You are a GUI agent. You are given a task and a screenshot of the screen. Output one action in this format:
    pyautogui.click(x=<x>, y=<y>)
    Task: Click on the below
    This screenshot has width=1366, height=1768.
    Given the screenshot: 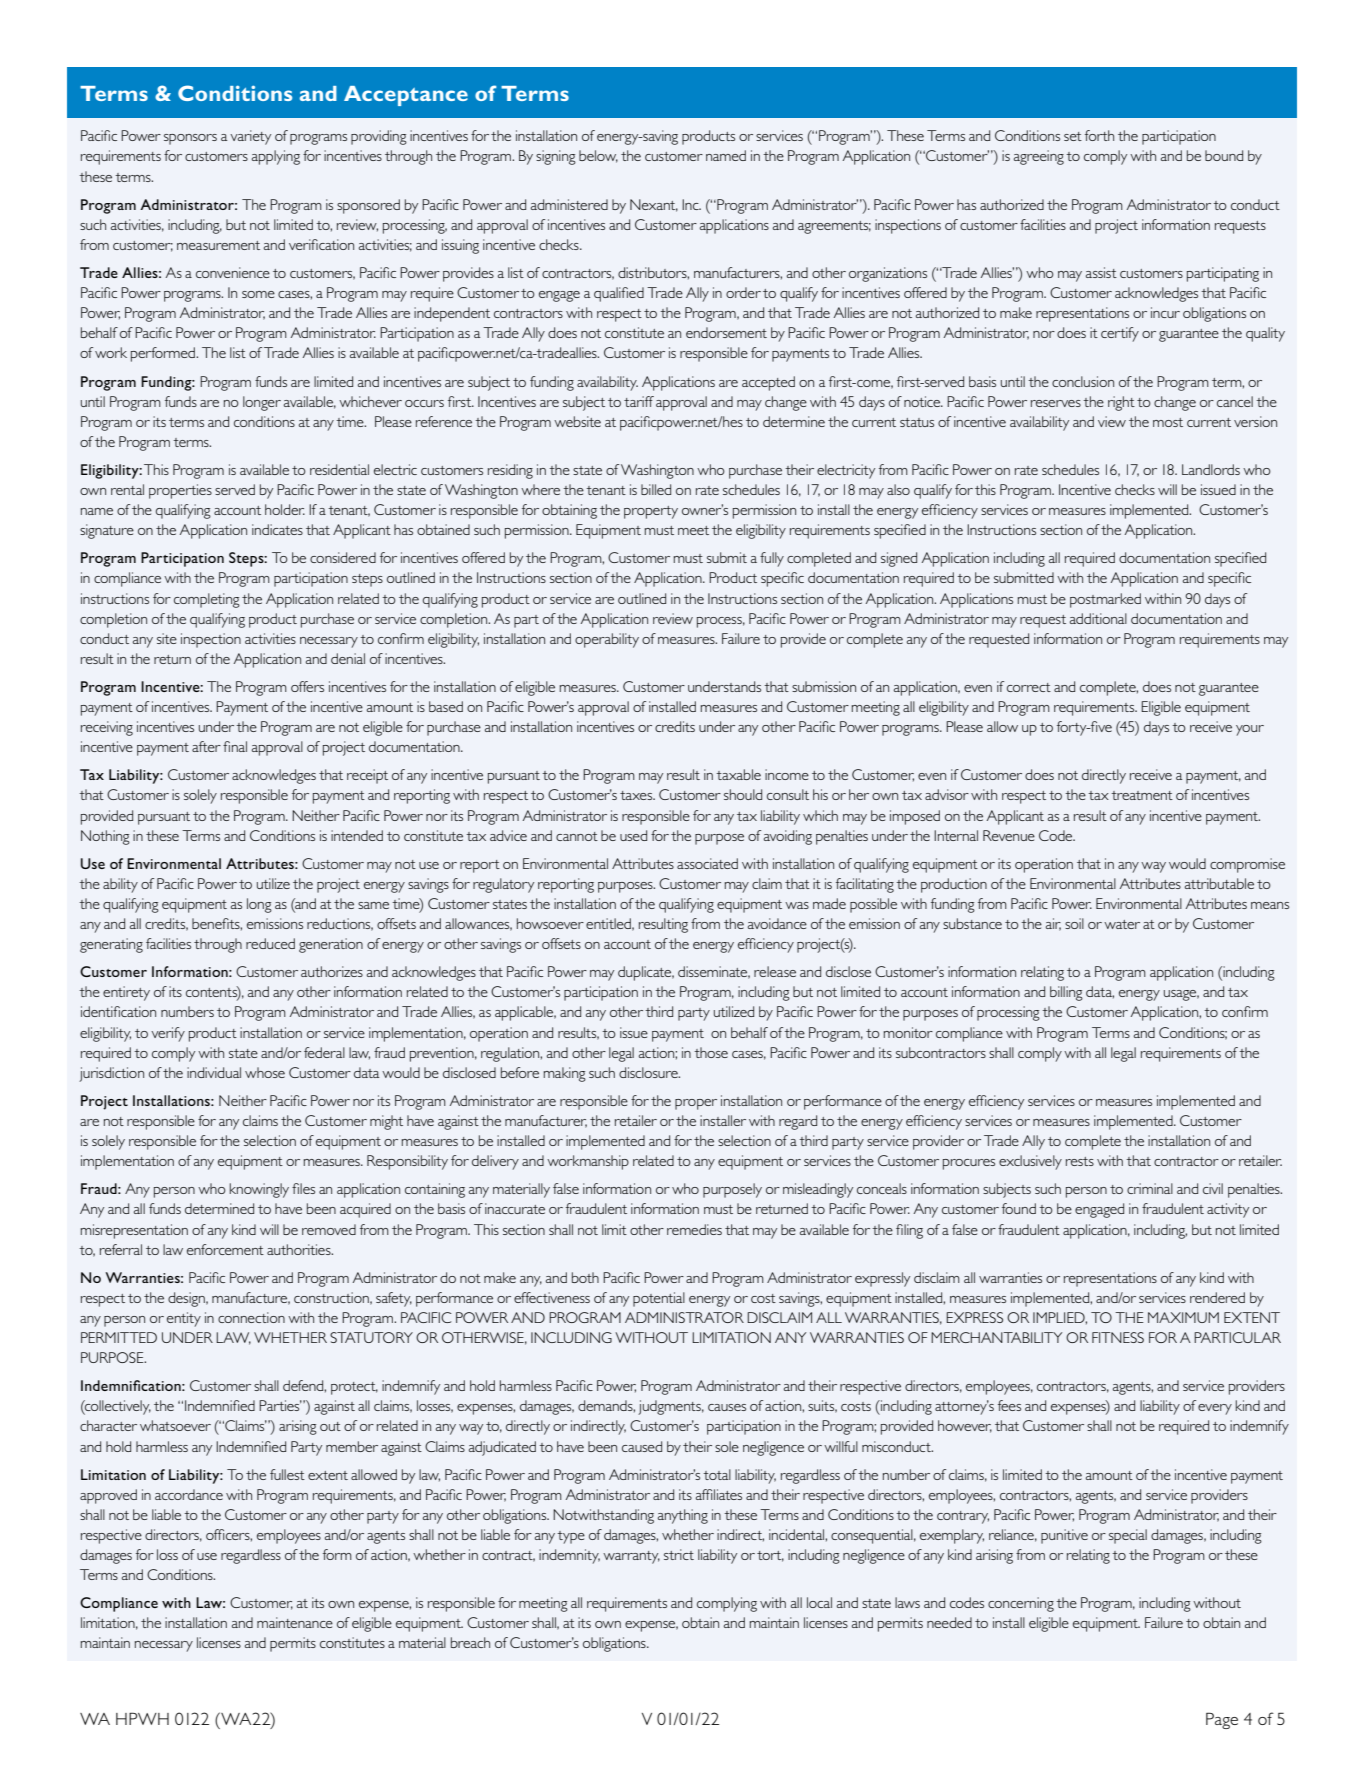 What is the action you would take?
    pyautogui.click(x=598, y=156)
